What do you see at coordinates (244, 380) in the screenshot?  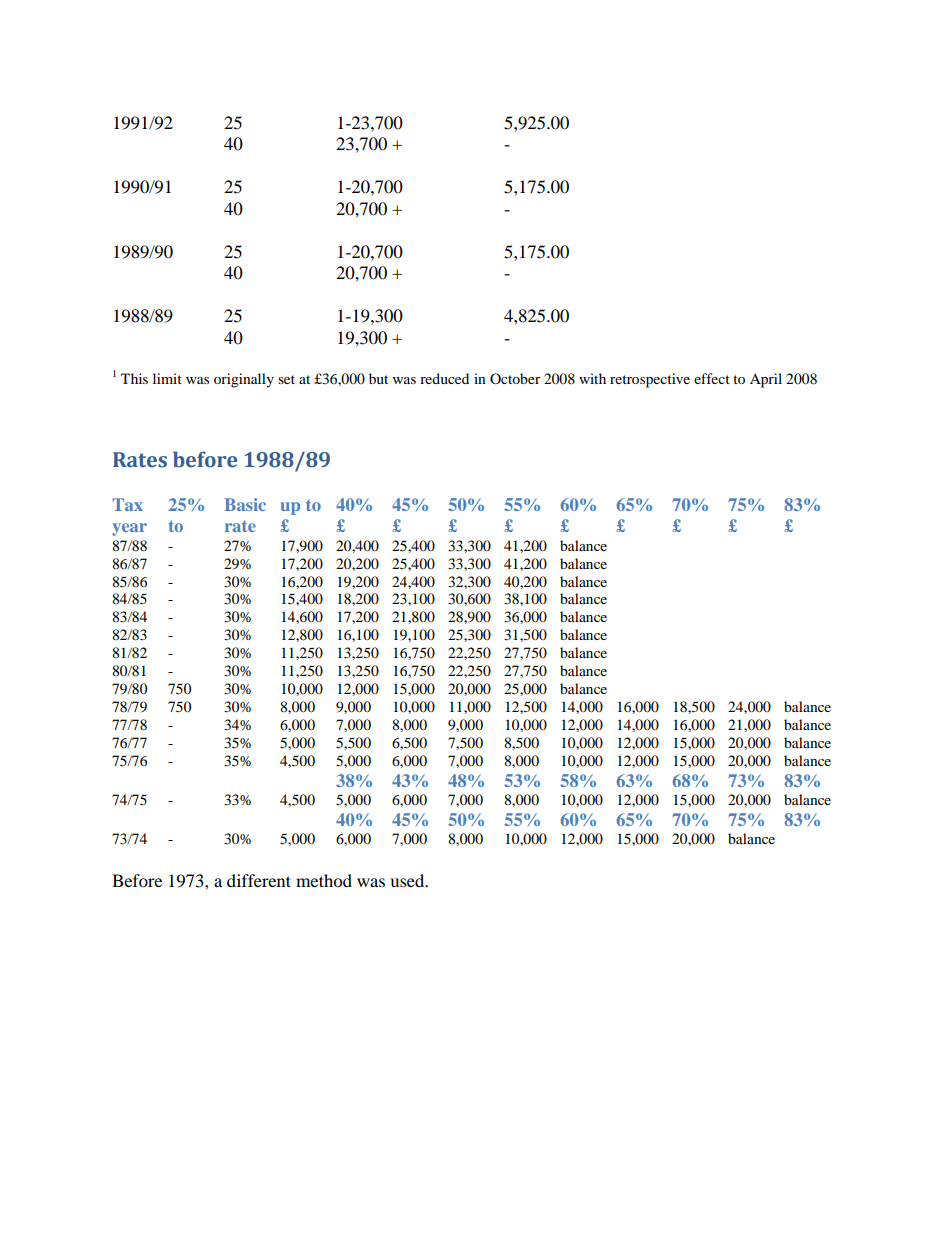 I see `originally` at bounding box center [244, 380].
